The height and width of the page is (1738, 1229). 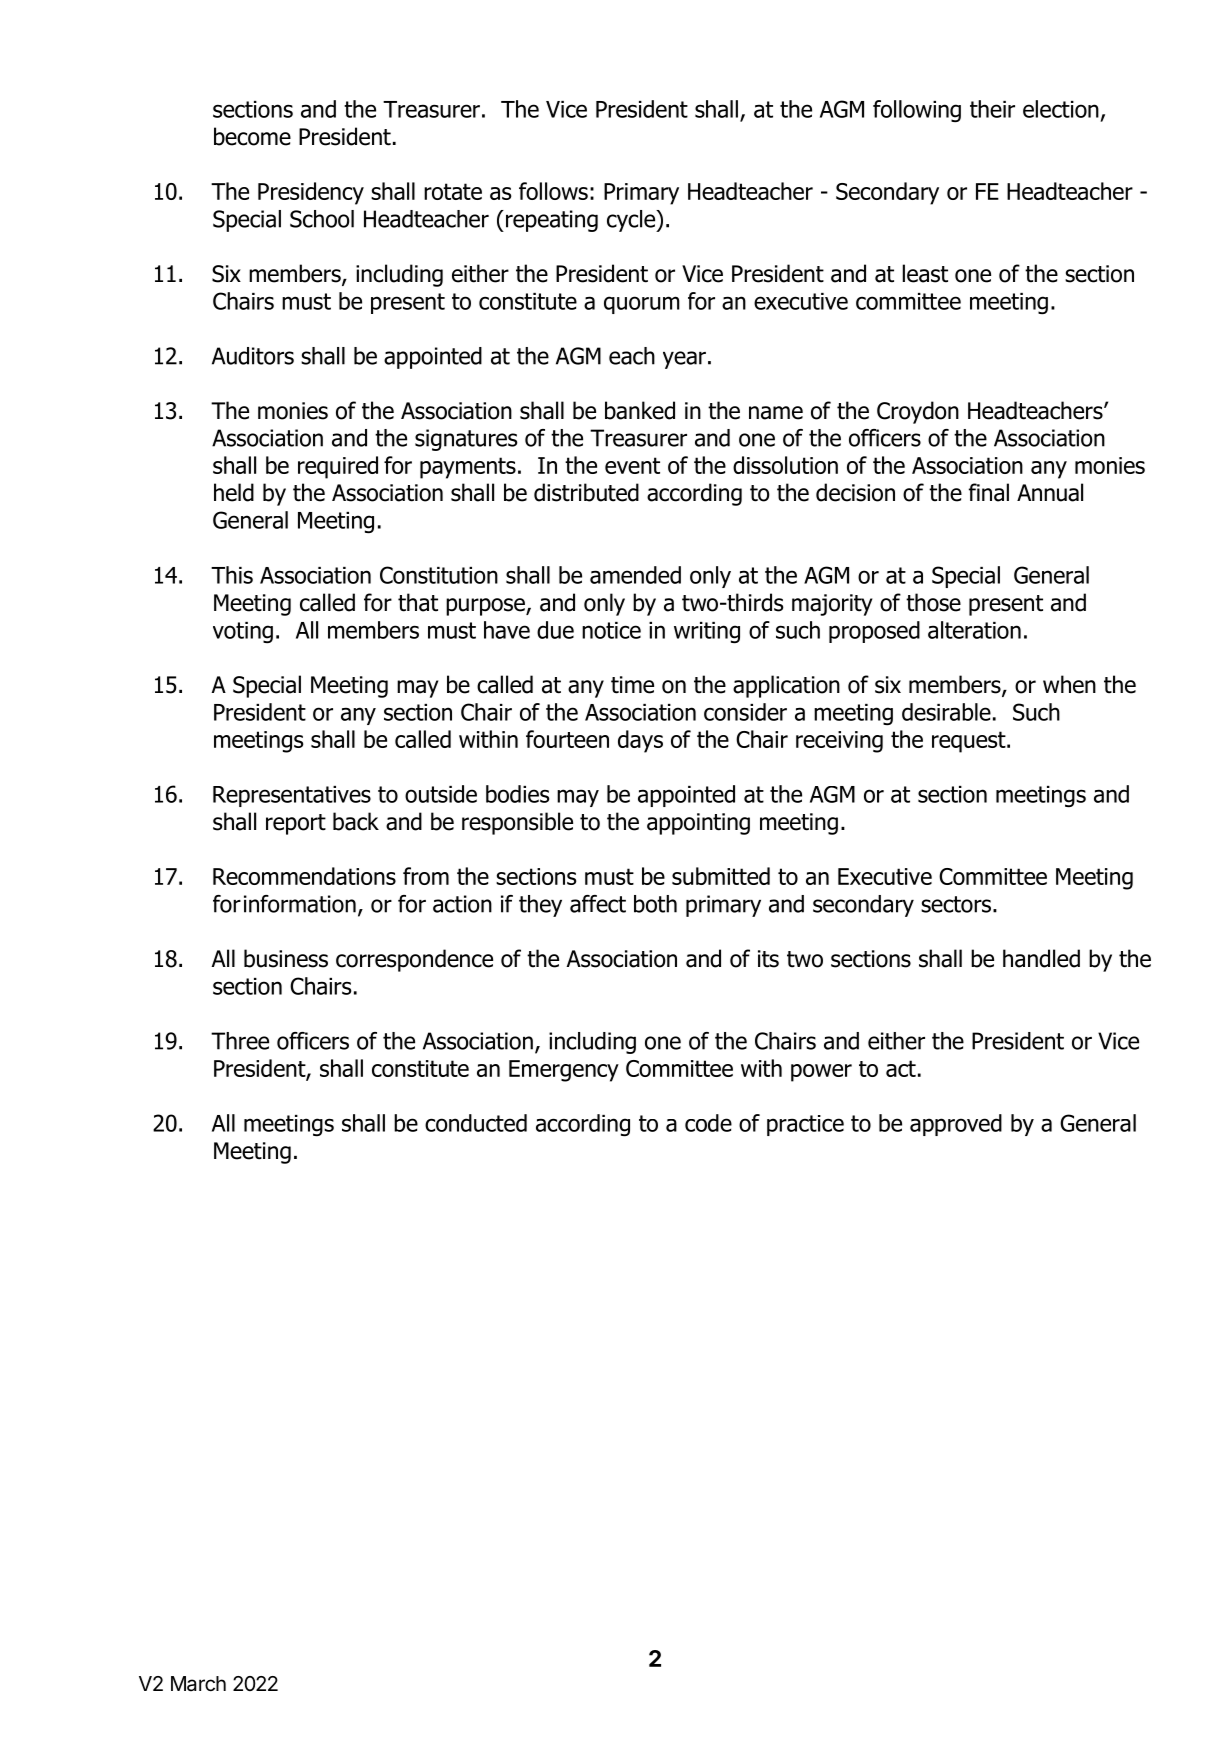 I want to click on alteration, so click(x=974, y=630).
